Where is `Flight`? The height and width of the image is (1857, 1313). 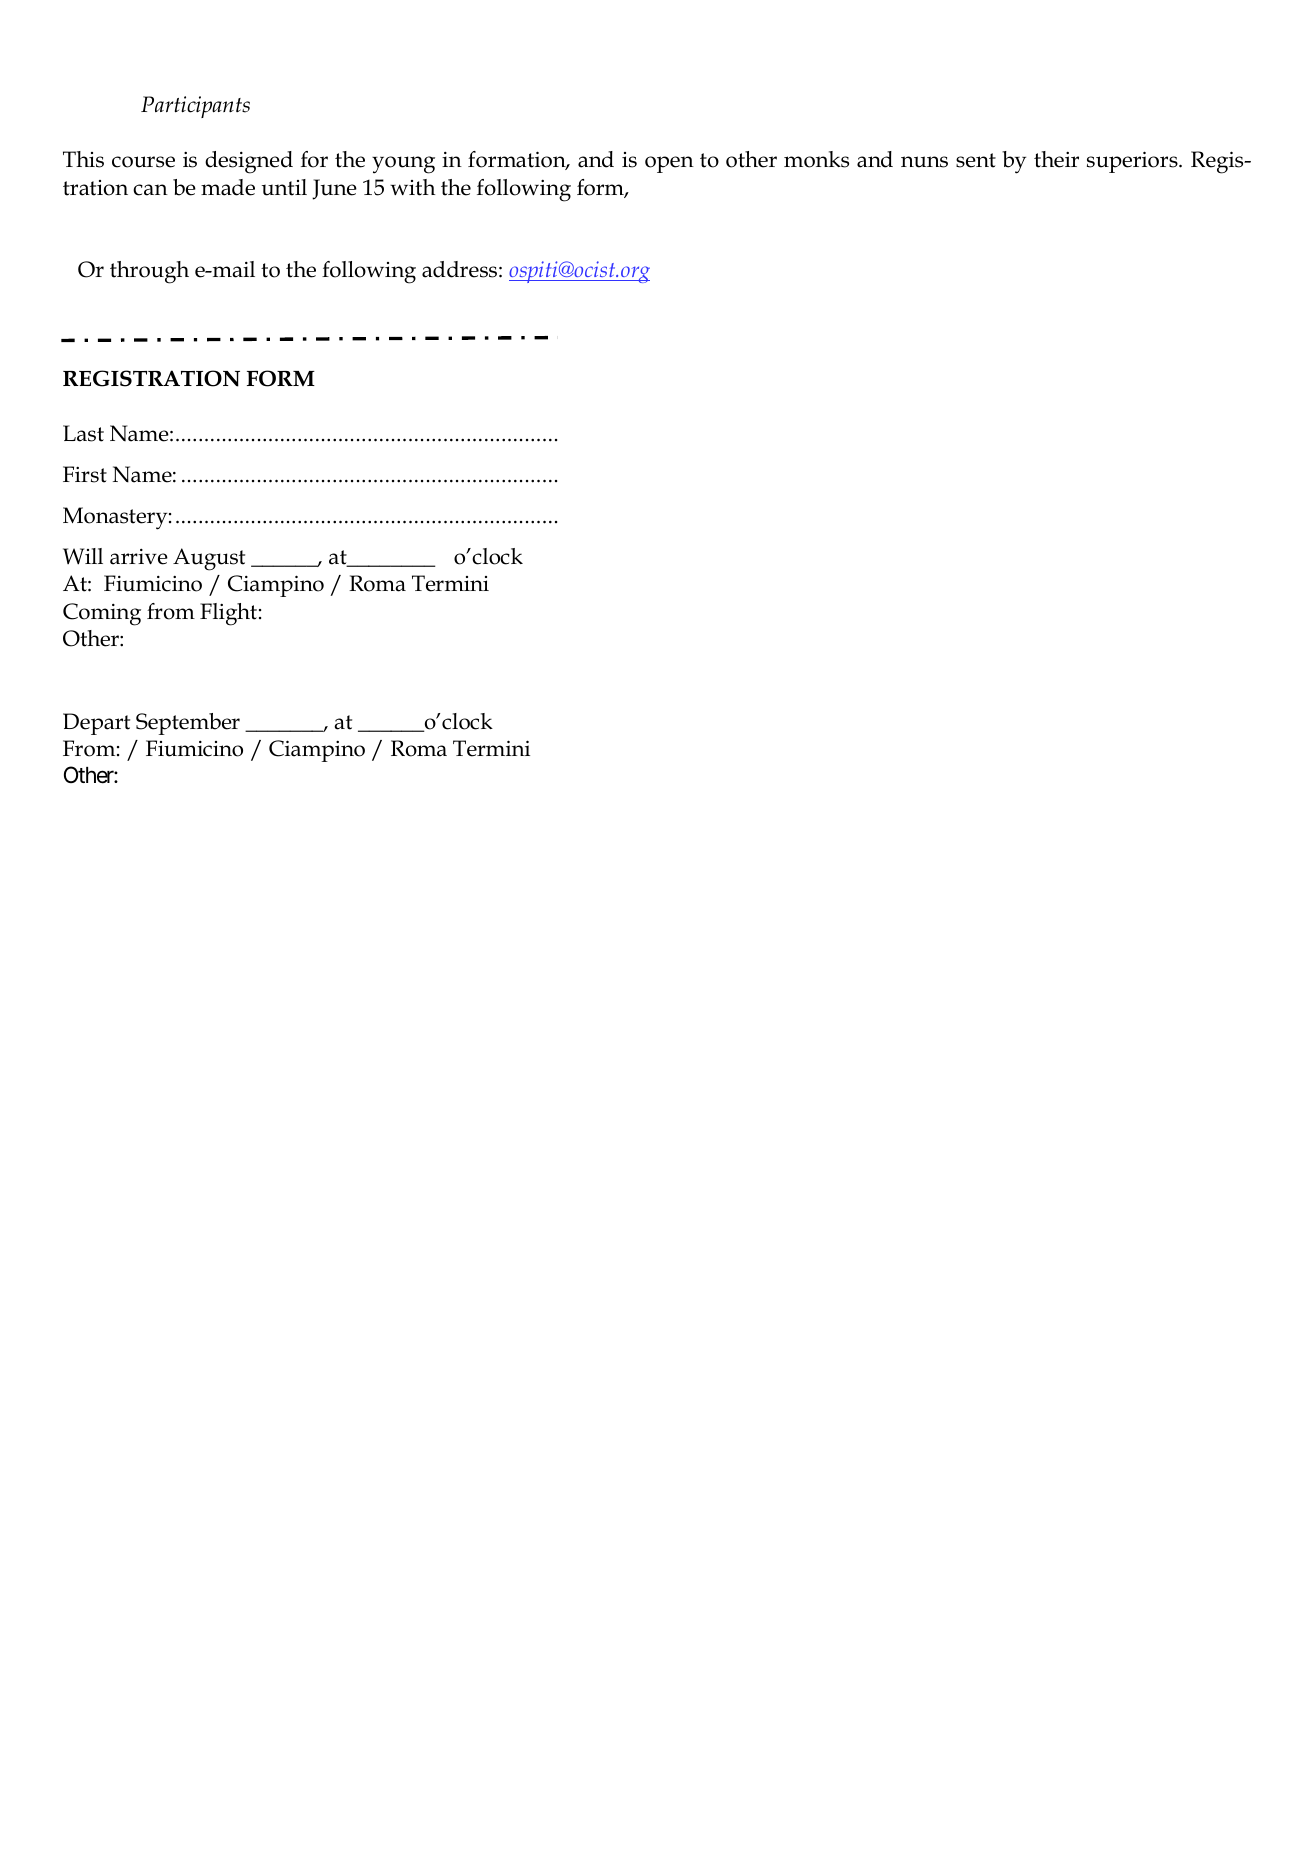 Flight is located at coordinates (228, 614).
